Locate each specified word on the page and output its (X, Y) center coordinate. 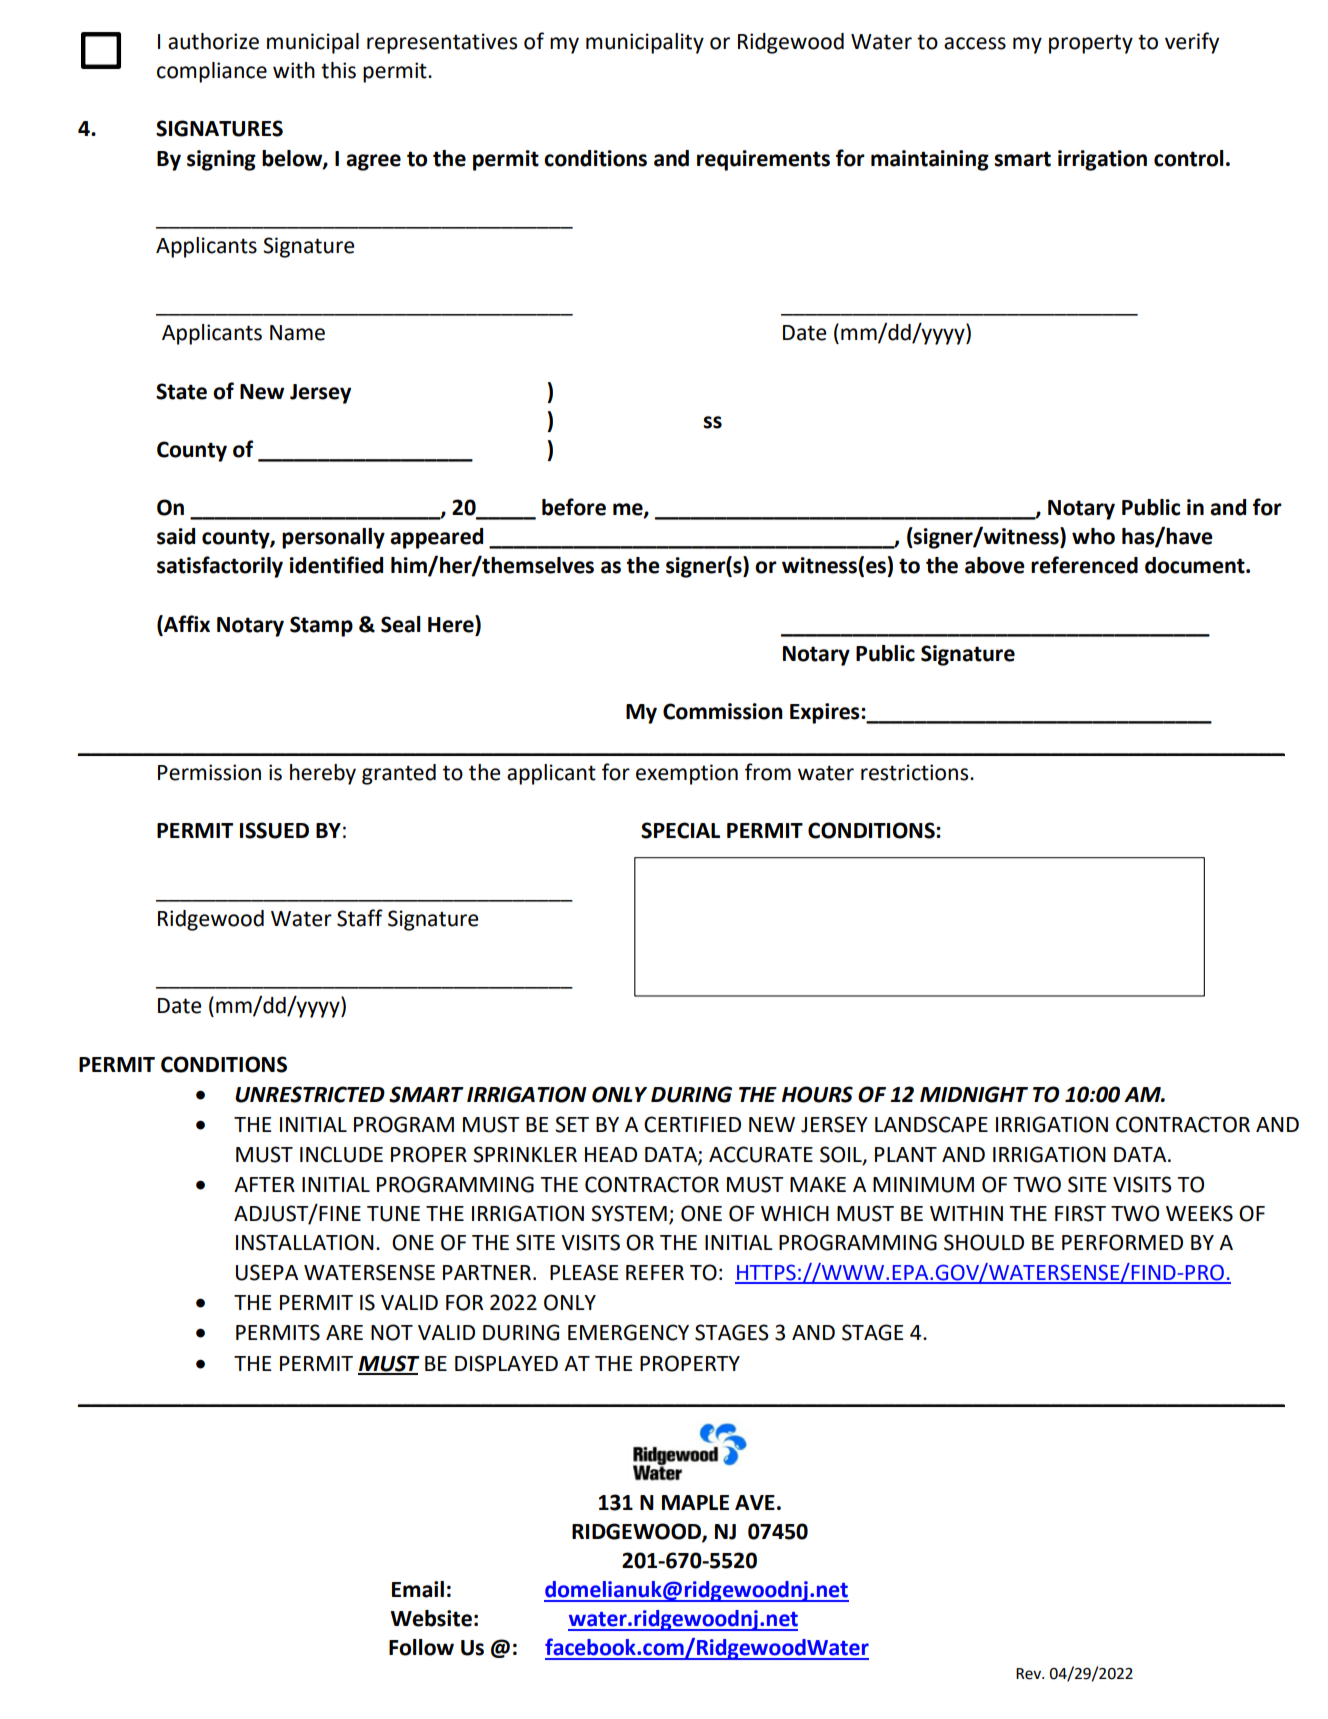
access (975, 43)
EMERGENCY (628, 1332)
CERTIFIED (692, 1124)
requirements (763, 160)
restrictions (916, 772)
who (1093, 536)
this (338, 70)
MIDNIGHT (974, 1094)
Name (297, 333)
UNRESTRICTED (310, 1094)
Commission (723, 711)
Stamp (321, 626)
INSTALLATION (305, 1242)
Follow (421, 1647)
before (574, 507)
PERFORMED (1122, 1242)
